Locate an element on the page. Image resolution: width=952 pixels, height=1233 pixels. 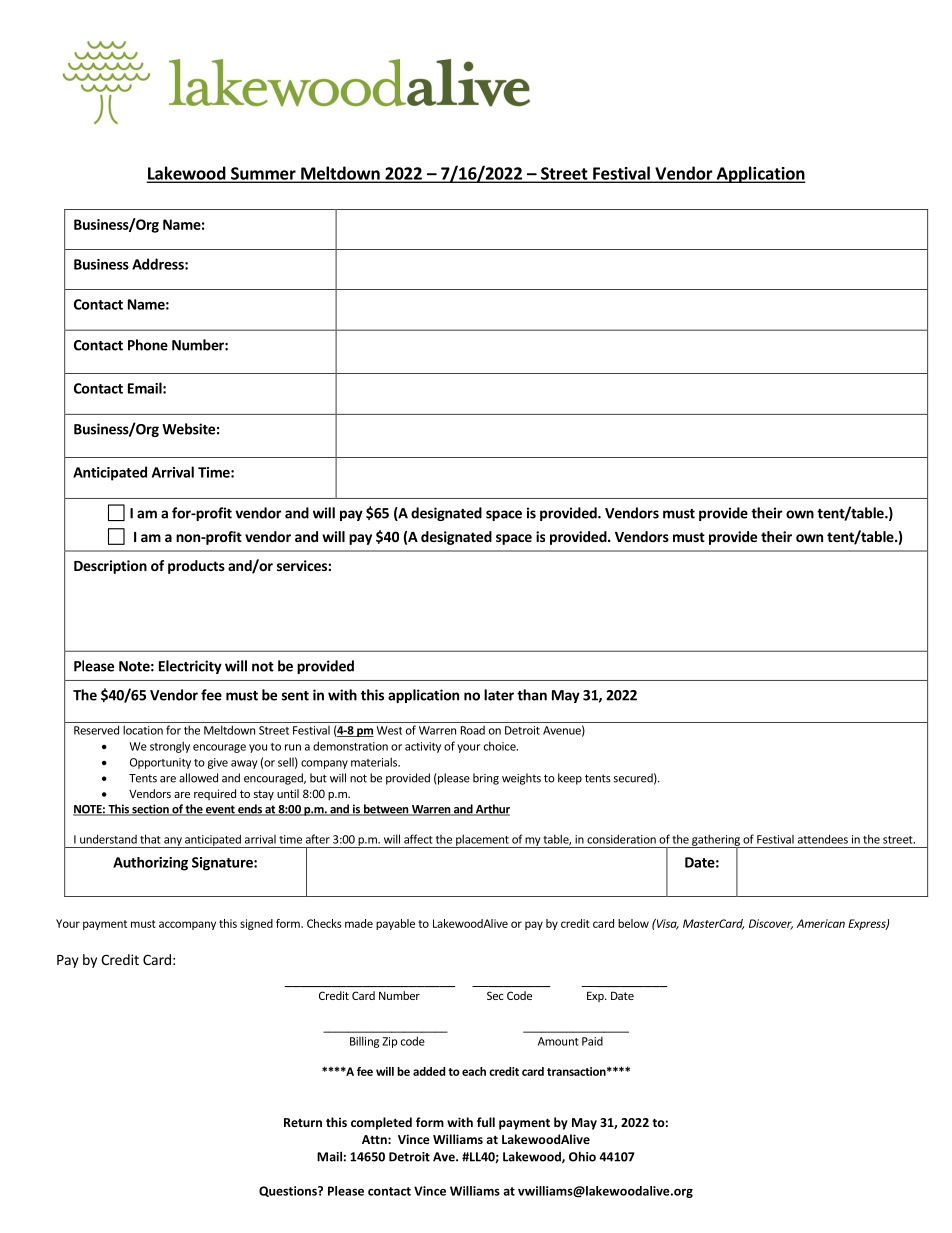
Phone is located at coordinates (148, 345).
